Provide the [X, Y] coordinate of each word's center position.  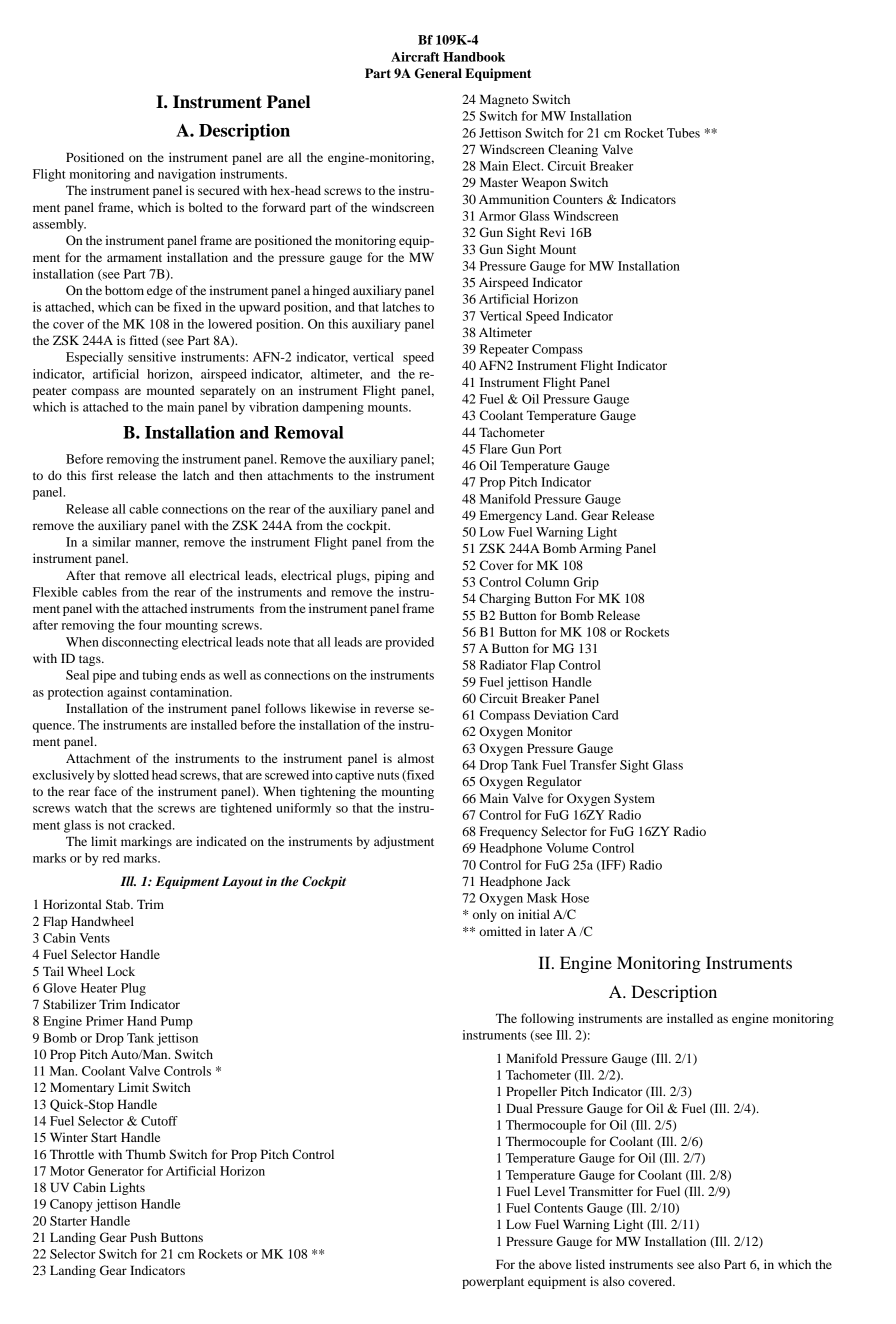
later [552, 931]
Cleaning [573, 150]
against [126, 693]
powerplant [493, 1282]
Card [605, 715]
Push [143, 1237]
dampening [333, 408]
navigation [187, 175]
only [485, 915]
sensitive [152, 357]
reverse [394, 709]
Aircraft [415, 57]
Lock [121, 971]
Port [550, 449]
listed [590, 1264]
